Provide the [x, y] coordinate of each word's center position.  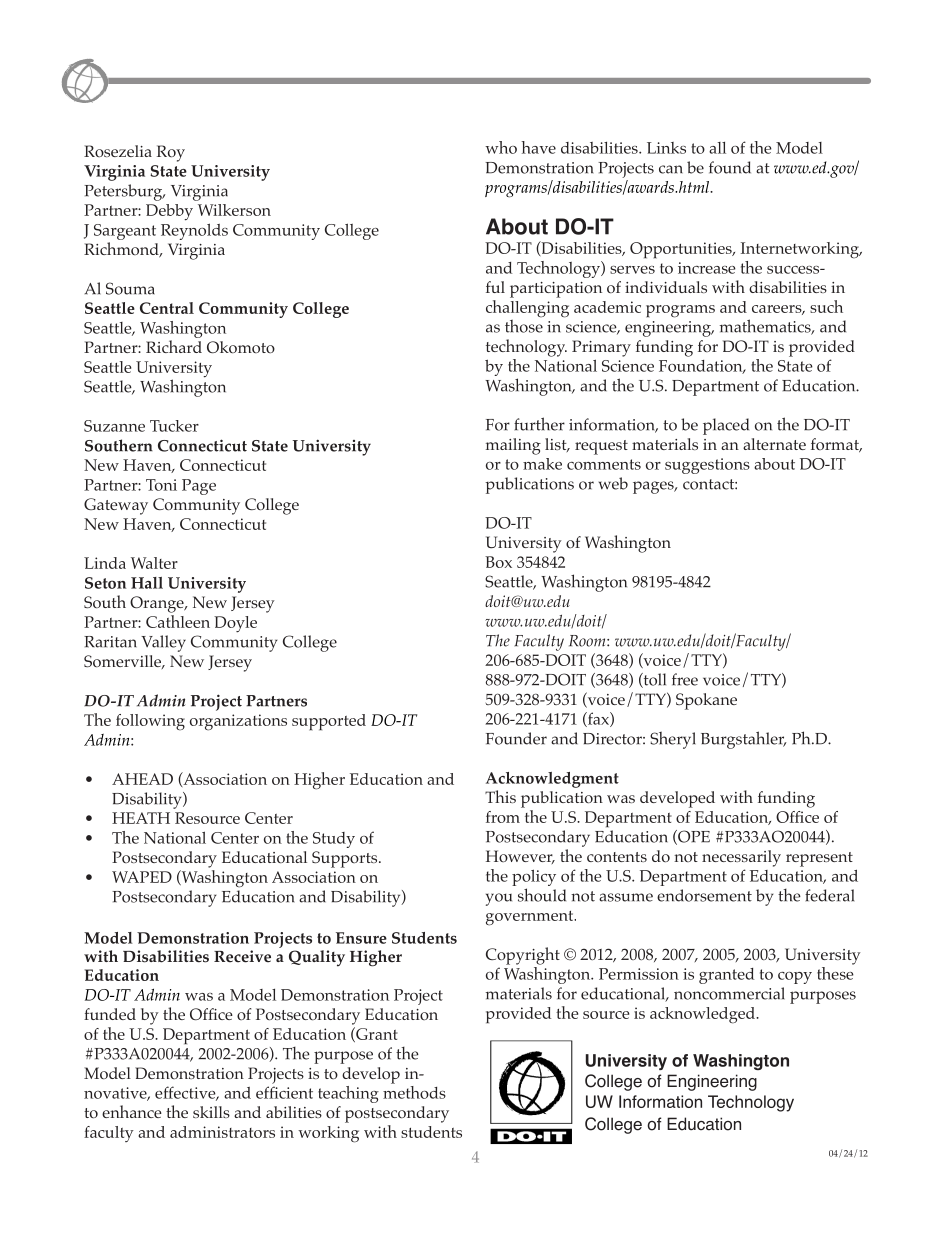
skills [211, 1112]
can [671, 169]
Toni [161, 485]
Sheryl [673, 740]
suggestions [707, 466]
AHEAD [142, 779]
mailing [513, 446]
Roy [171, 153]
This [500, 796]
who [501, 147]
